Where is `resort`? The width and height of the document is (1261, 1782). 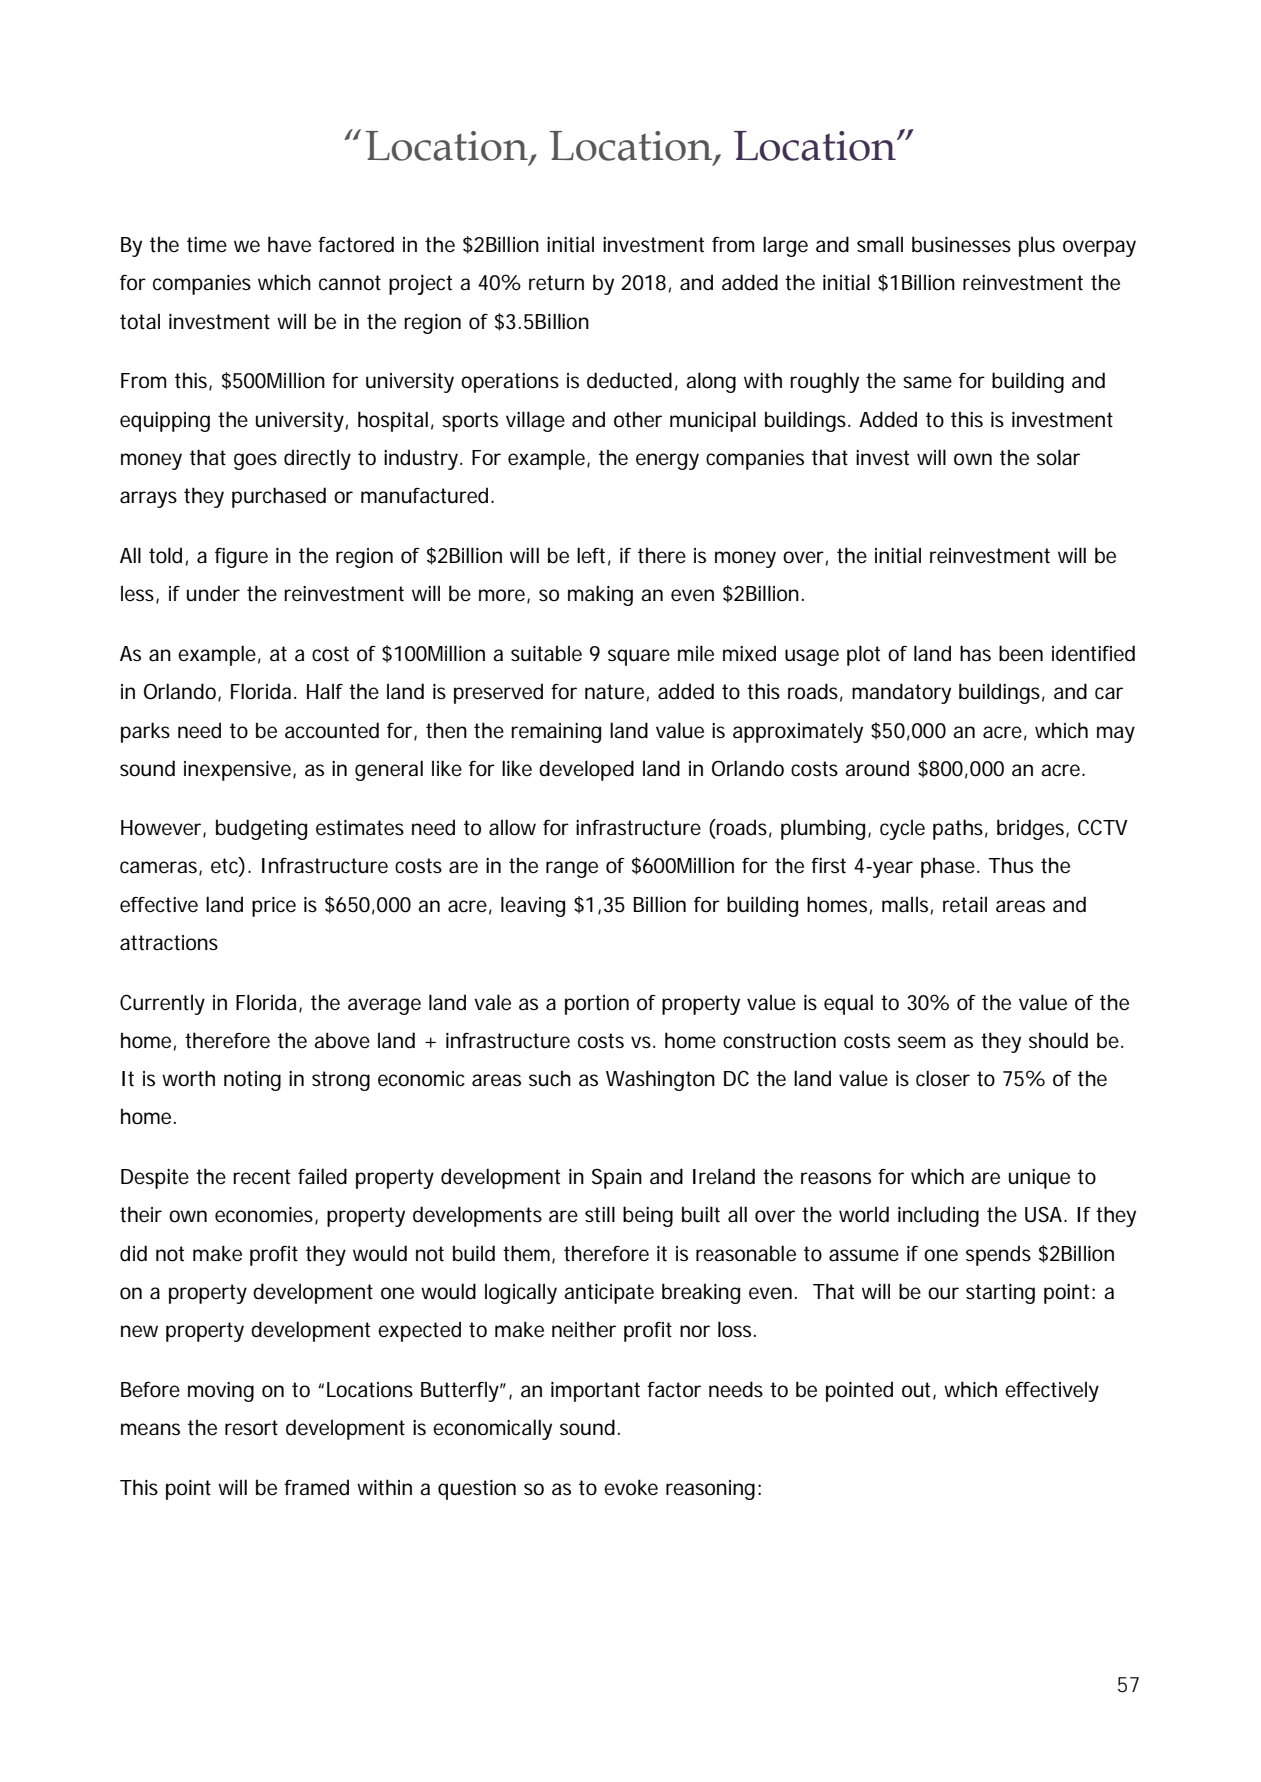 resort is located at coordinates (251, 1428).
